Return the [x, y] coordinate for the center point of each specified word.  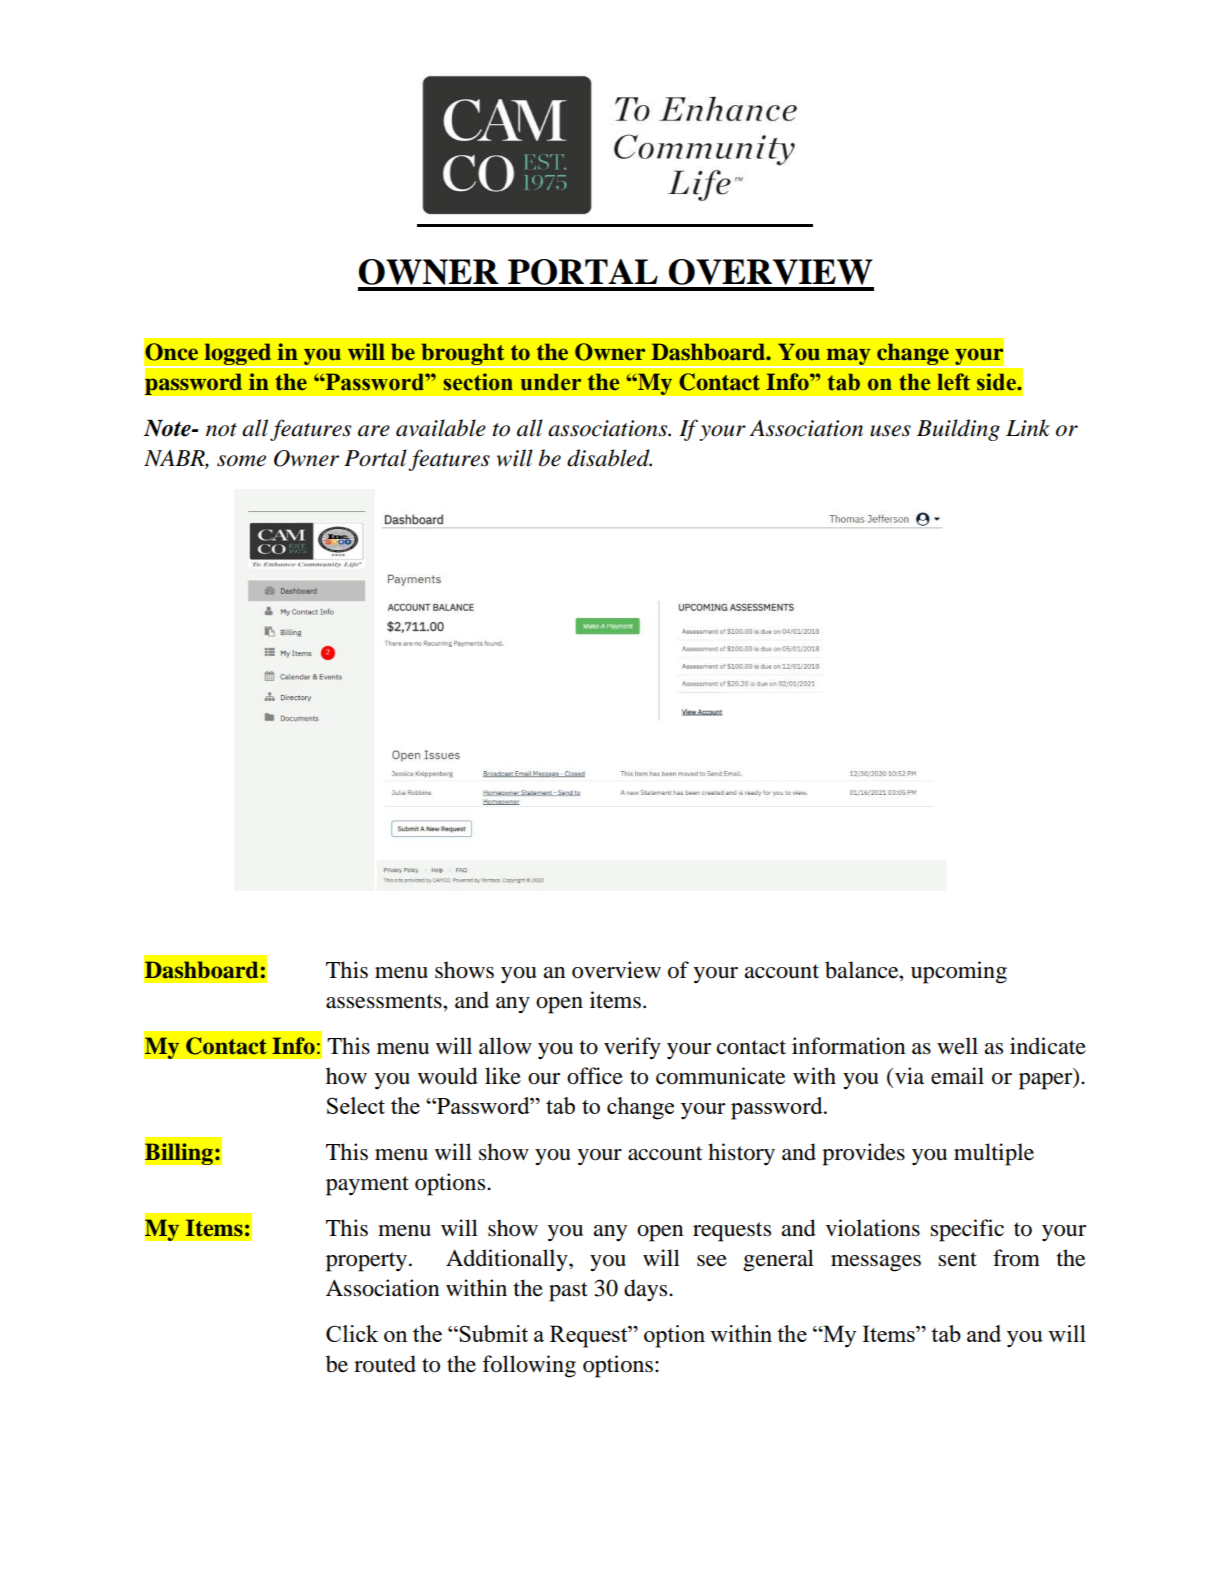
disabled [609, 458]
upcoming [959, 972]
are [374, 431]
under [551, 382]
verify [632, 1048]
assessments [385, 1001]
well [957, 1046]
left [953, 382]
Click [352, 1333]
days [647, 1290]
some [241, 461]
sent [957, 1259]
